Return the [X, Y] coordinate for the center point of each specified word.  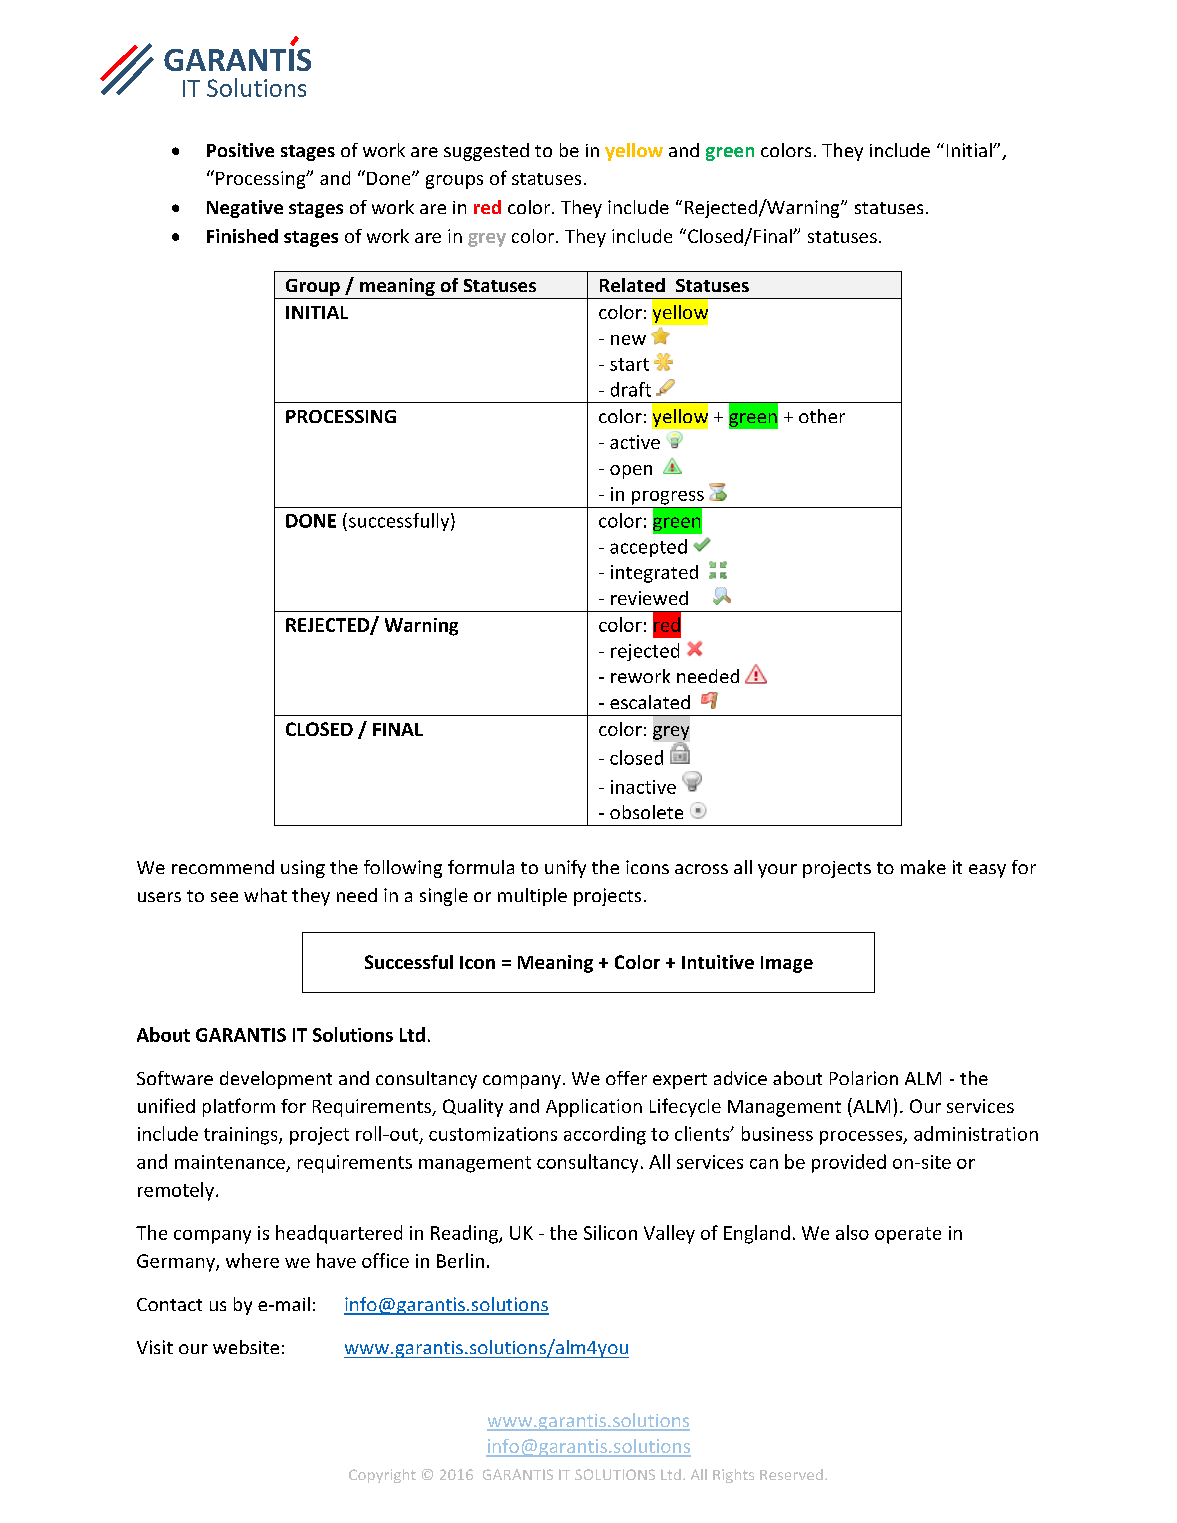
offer [626, 1078]
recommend [223, 867]
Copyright [382, 1476]
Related [632, 285]
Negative [245, 209]
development [276, 1080]
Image [787, 964]
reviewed [649, 598]
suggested [486, 152]
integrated [654, 574]
